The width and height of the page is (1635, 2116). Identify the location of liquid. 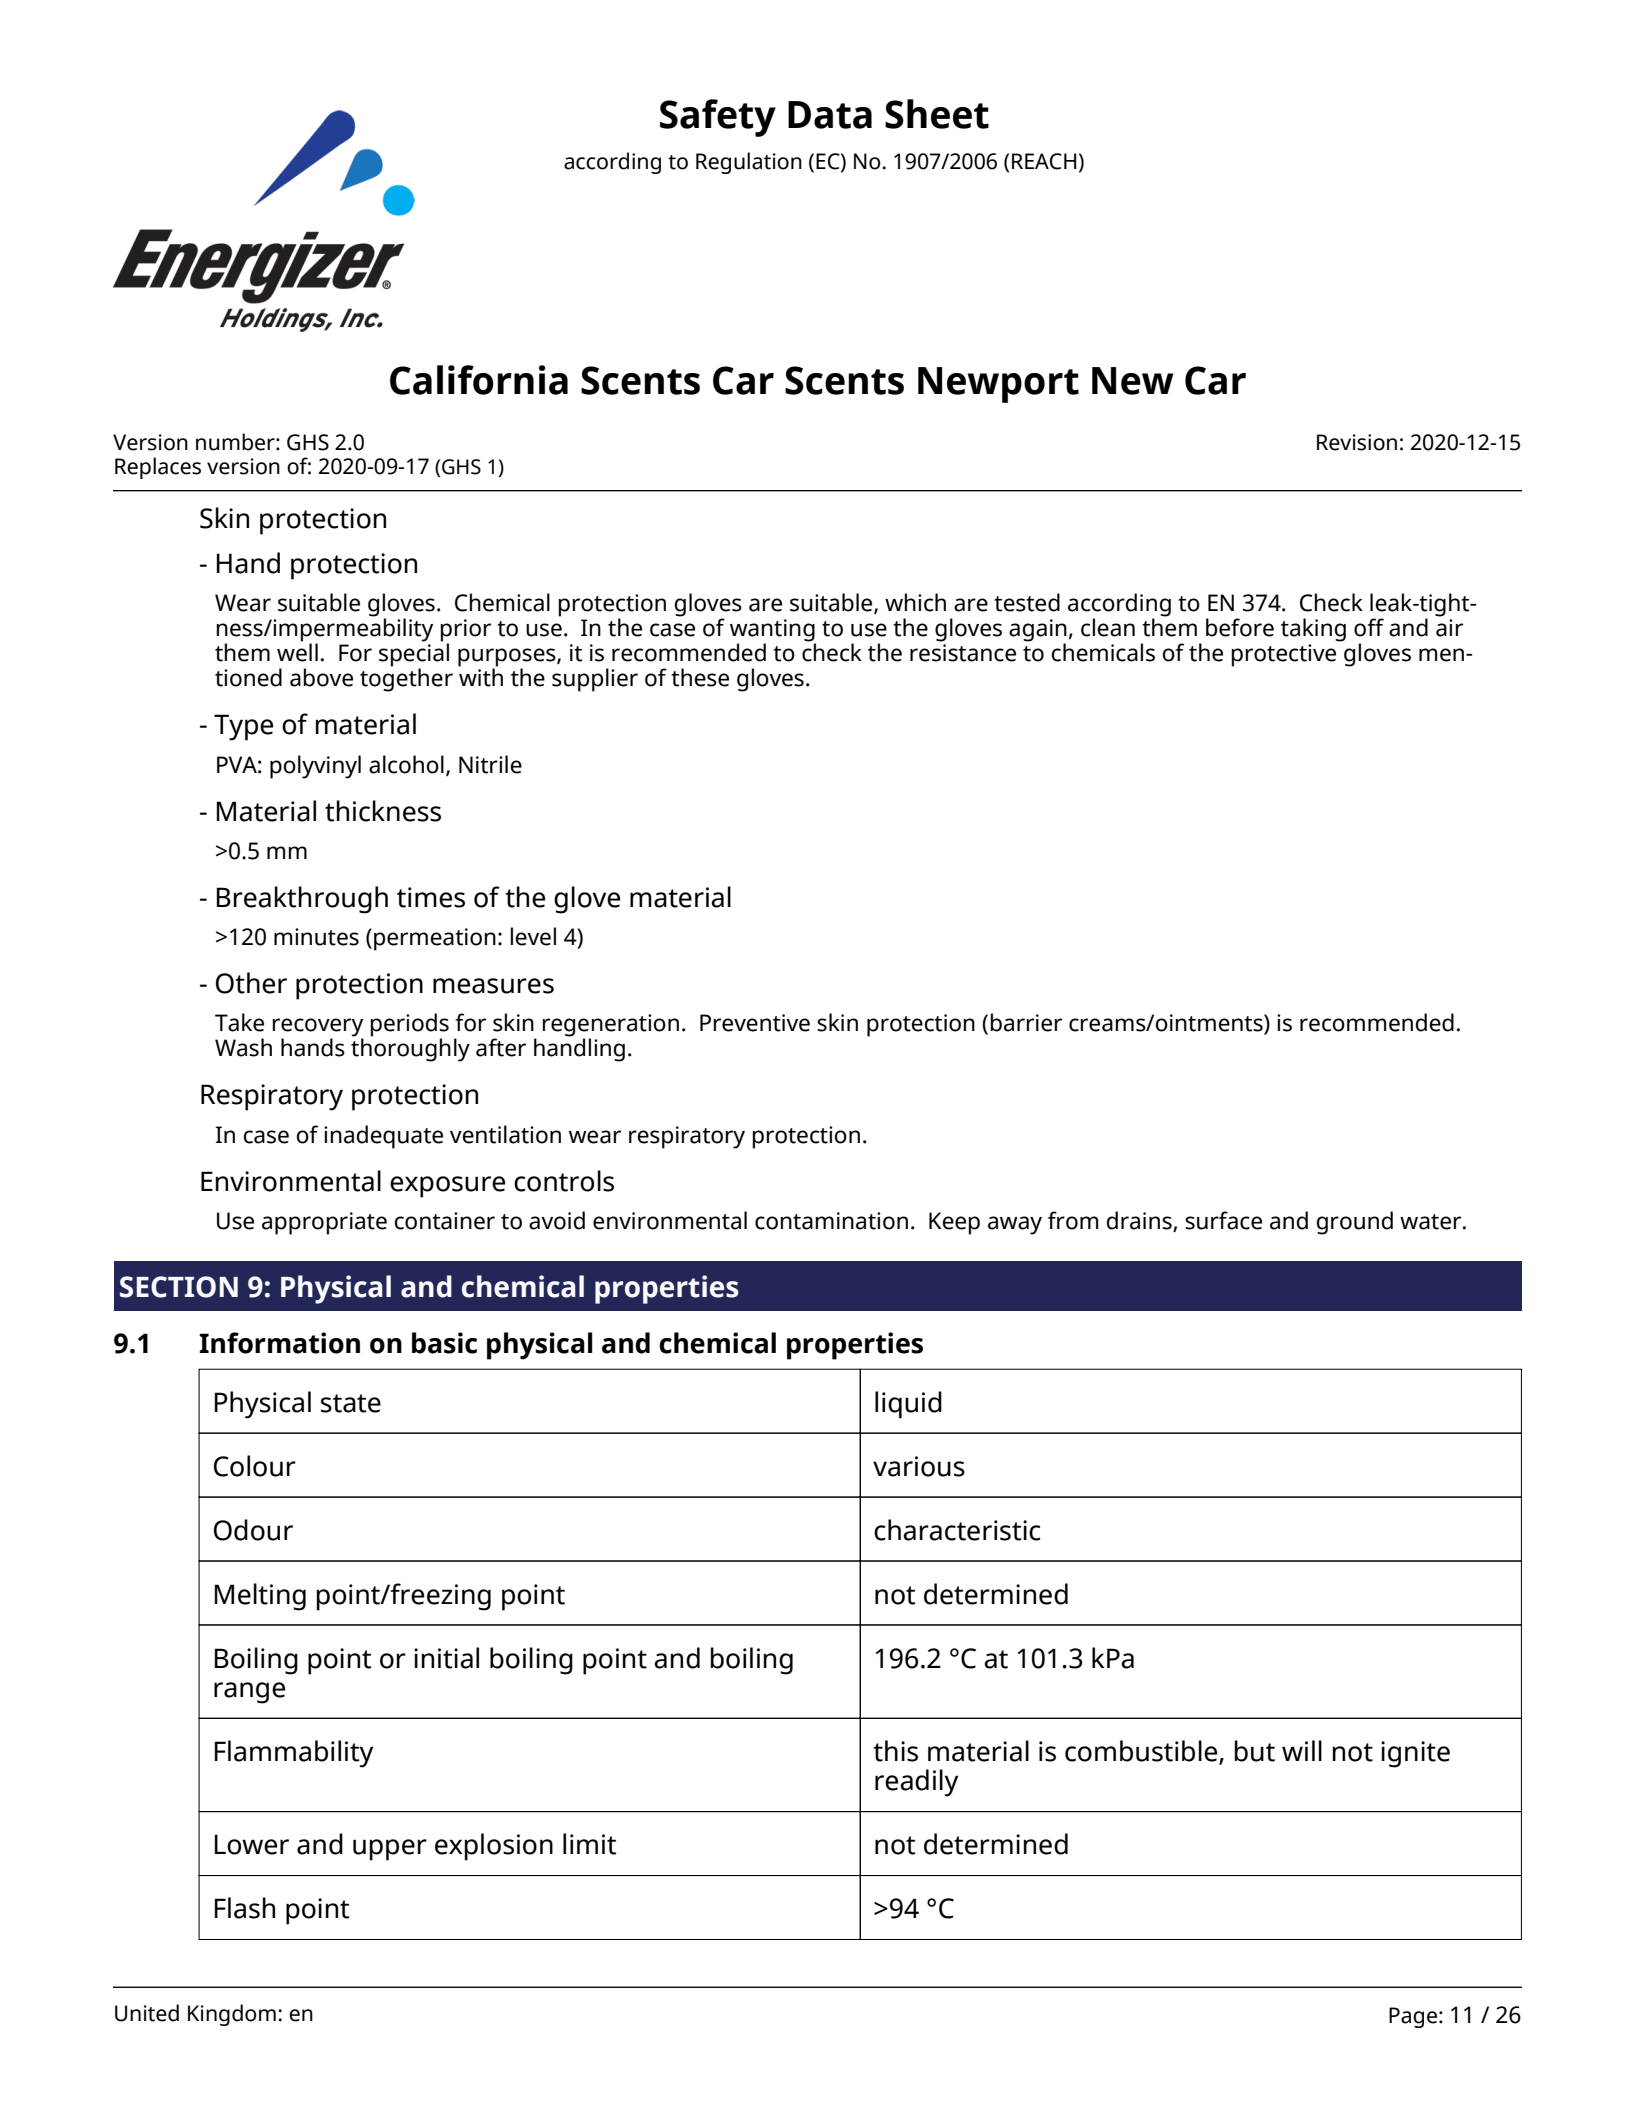
(908, 1405).
